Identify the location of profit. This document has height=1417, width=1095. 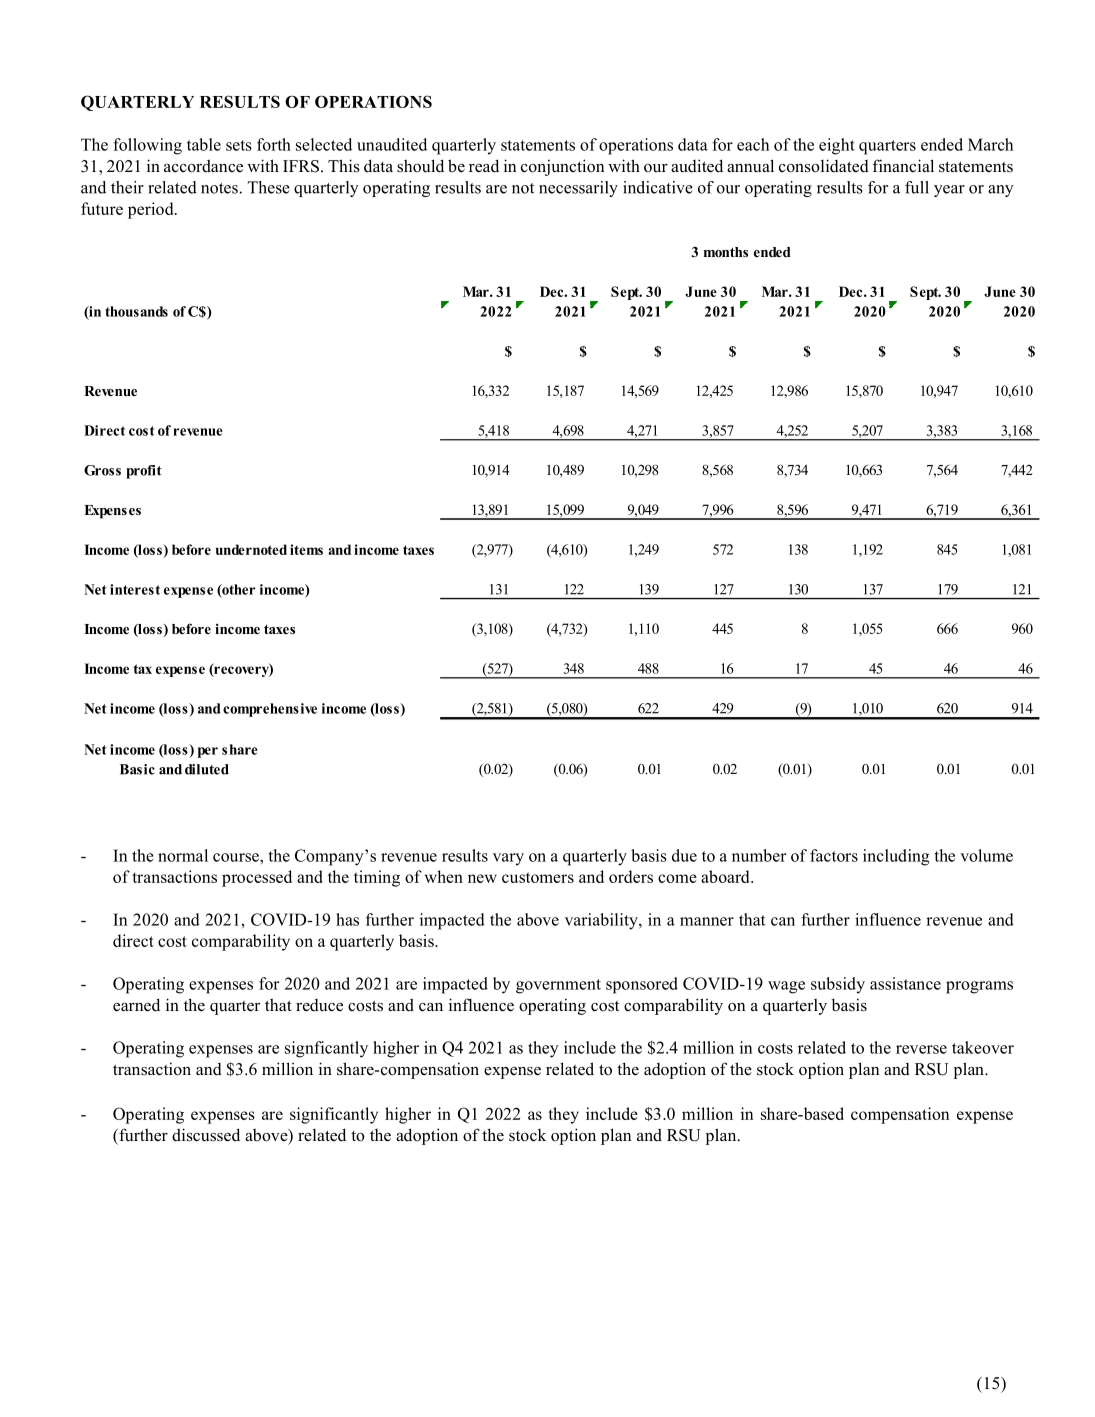
(144, 472).
